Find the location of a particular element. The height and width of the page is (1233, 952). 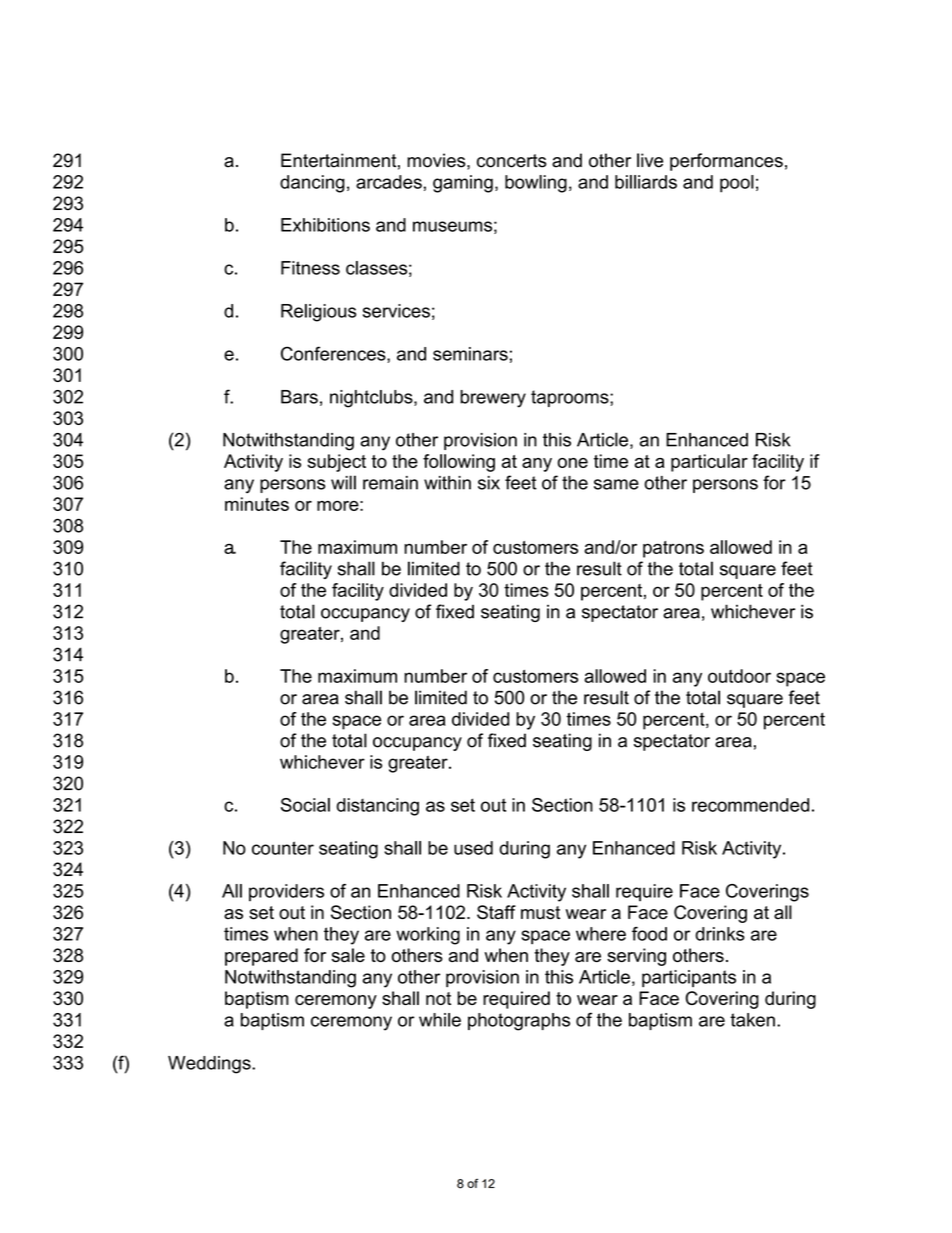

minutes is located at coordinates (257, 504).
